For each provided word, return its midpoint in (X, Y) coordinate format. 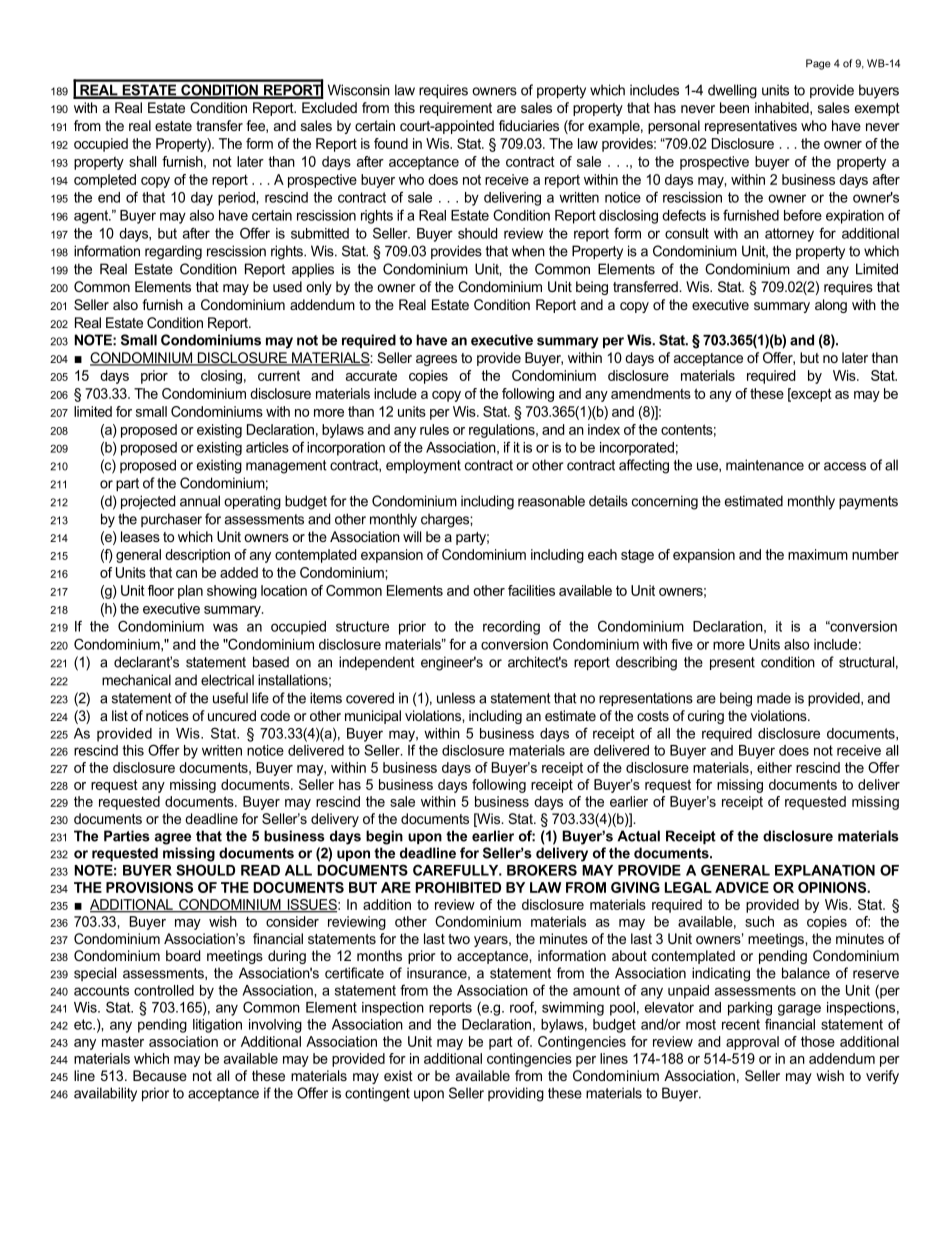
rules (434, 429)
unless (456, 698)
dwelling (732, 91)
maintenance (765, 465)
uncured (232, 715)
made (774, 698)
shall (142, 161)
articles (267, 447)
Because (160, 1075)
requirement (456, 109)
